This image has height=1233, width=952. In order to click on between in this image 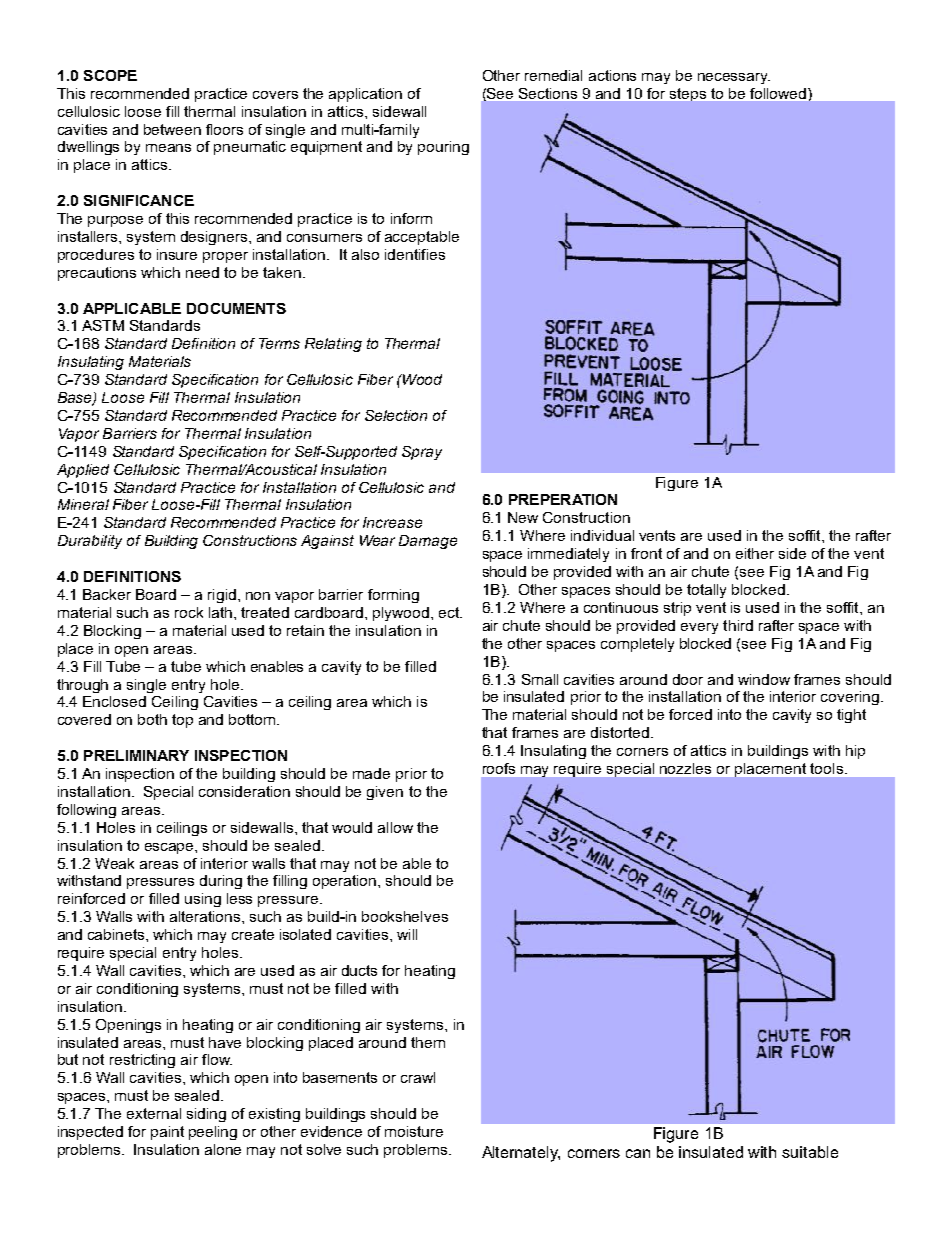, I will do `click(172, 129)`.
